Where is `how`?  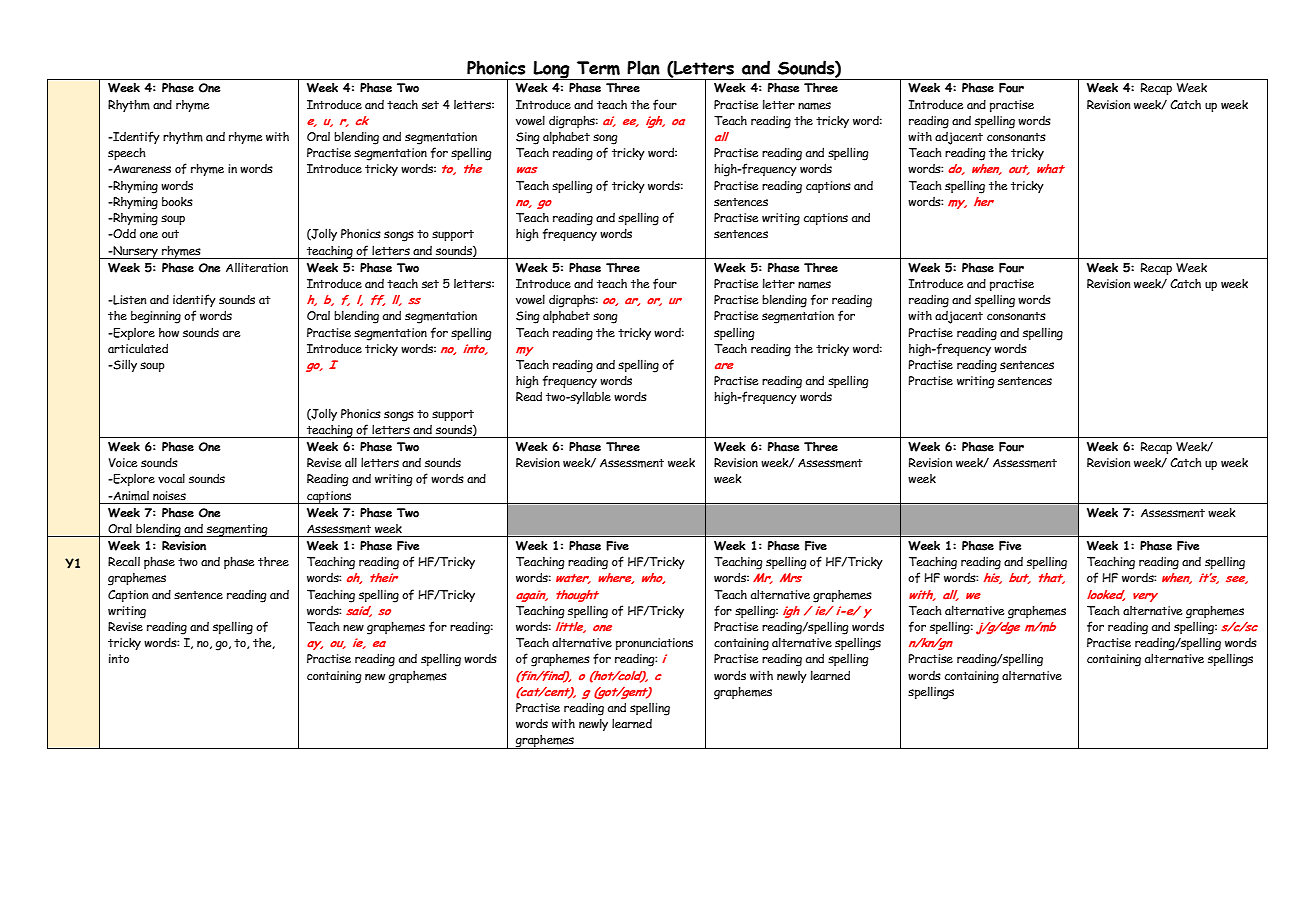
how is located at coordinates (169, 332).
